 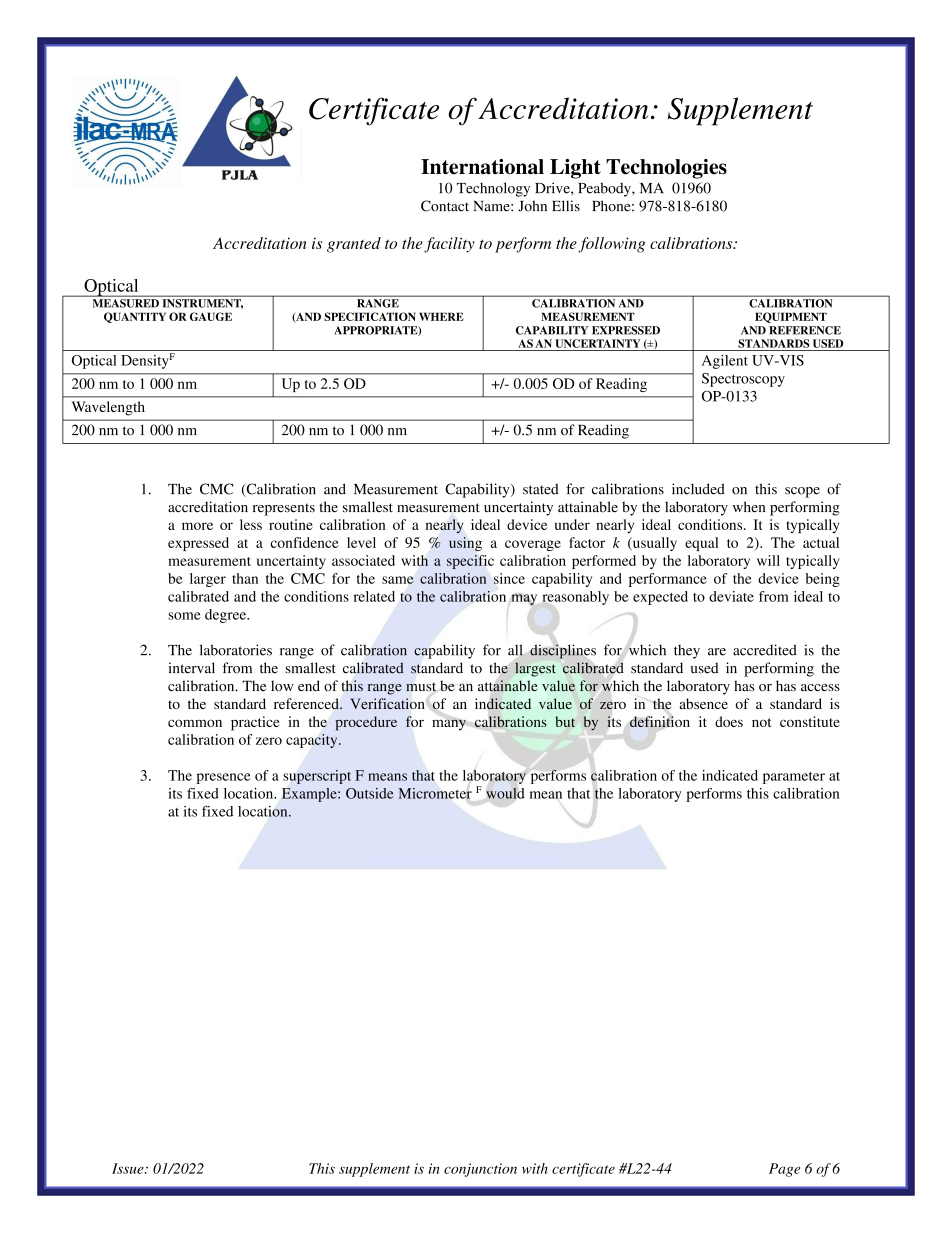 I want to click on presence, so click(x=224, y=778).
